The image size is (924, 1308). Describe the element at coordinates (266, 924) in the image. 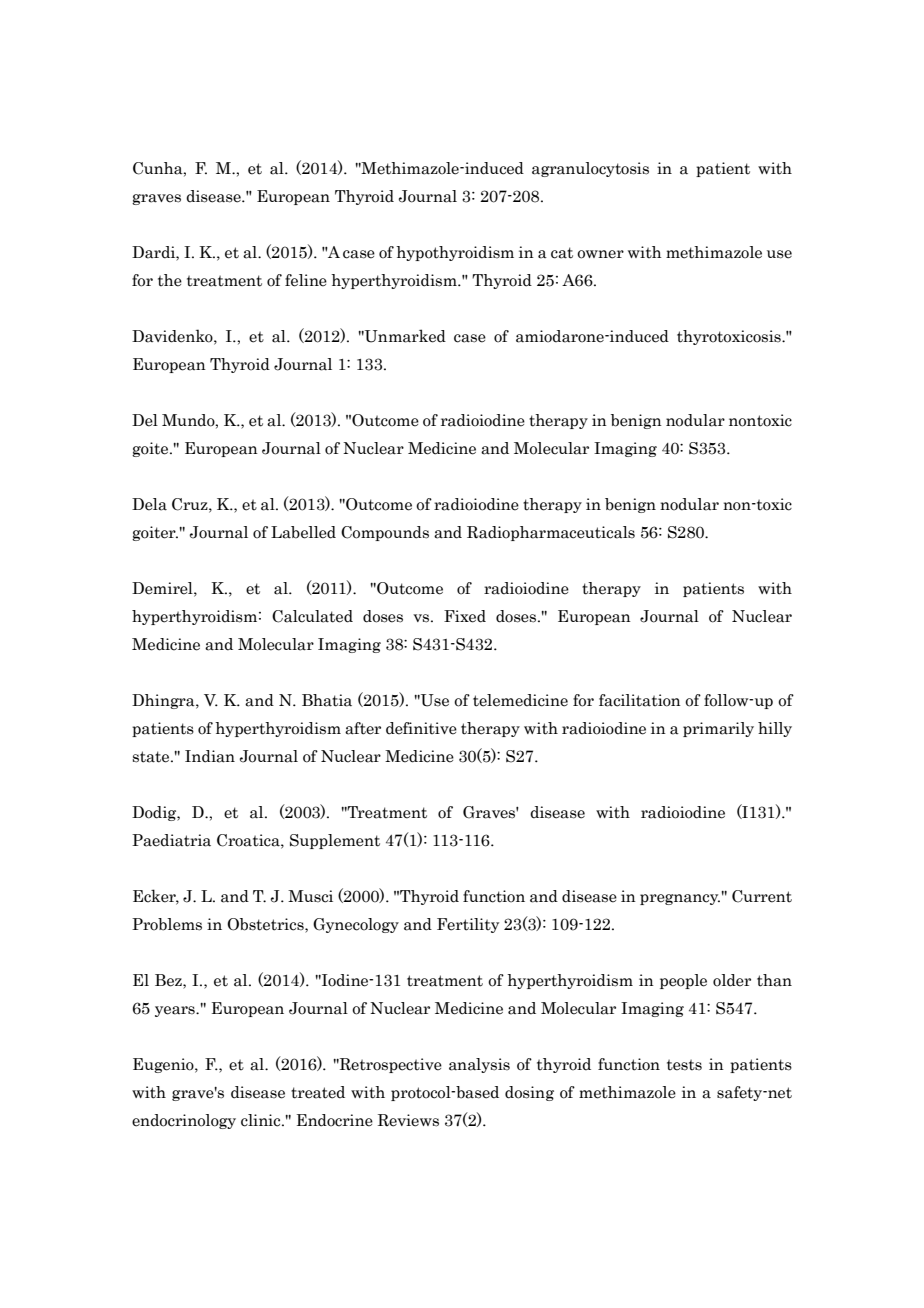

I see `Obstetrics` at that location.
